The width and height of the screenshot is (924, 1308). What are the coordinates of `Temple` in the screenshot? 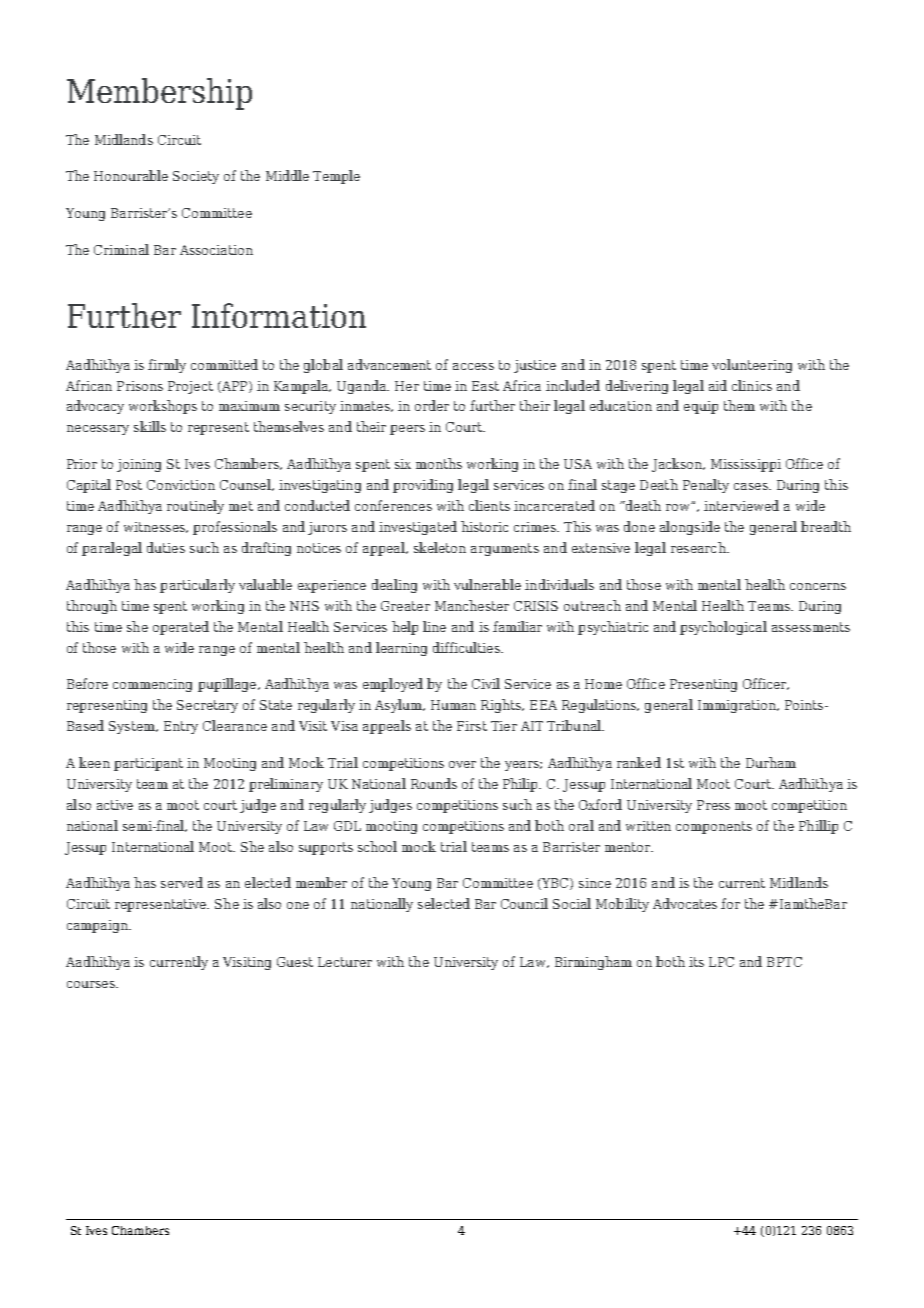 It's located at (336, 177).
